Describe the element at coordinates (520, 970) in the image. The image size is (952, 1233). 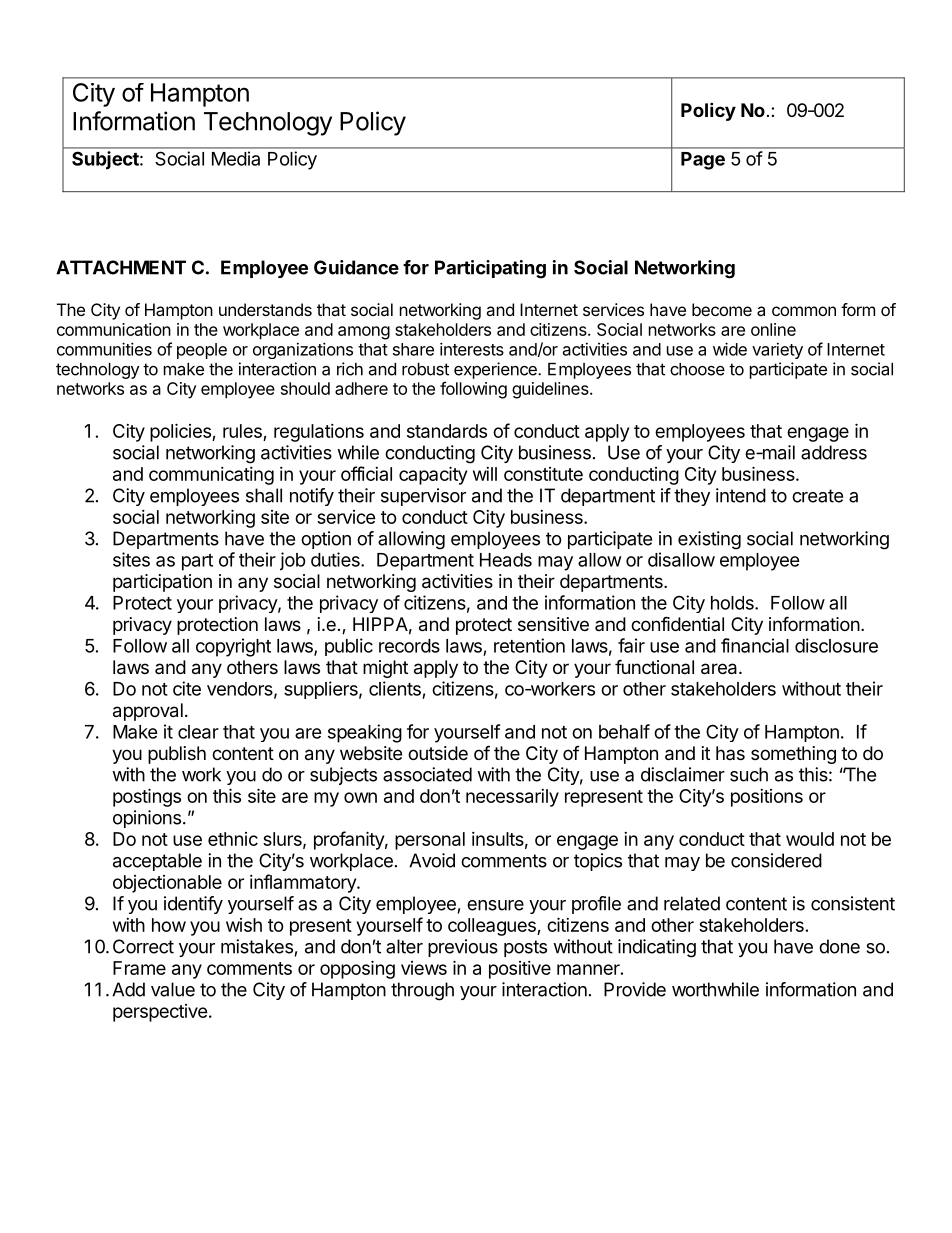
I see `positive` at that location.
